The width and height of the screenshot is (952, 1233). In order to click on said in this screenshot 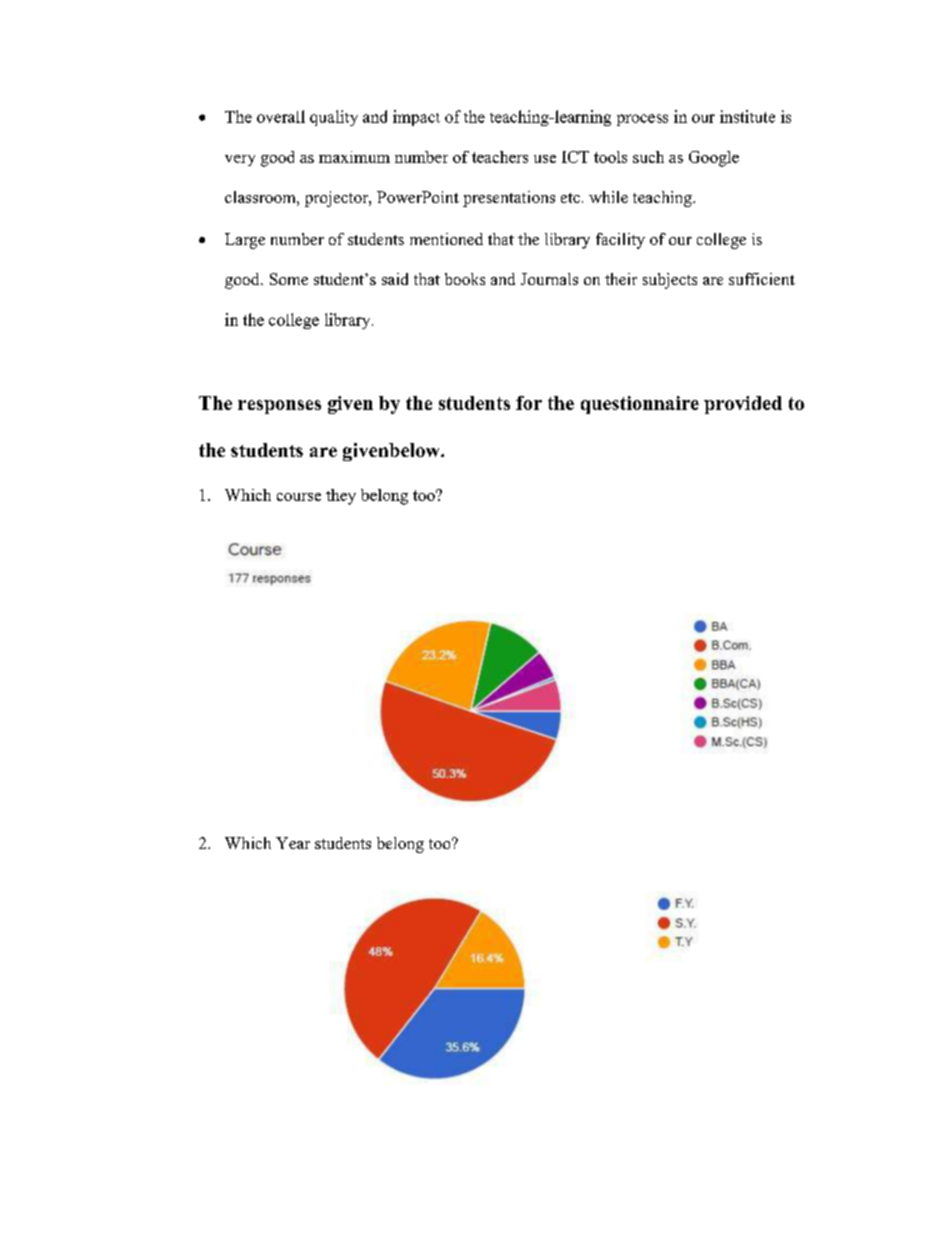, I will do `click(395, 279)`.
